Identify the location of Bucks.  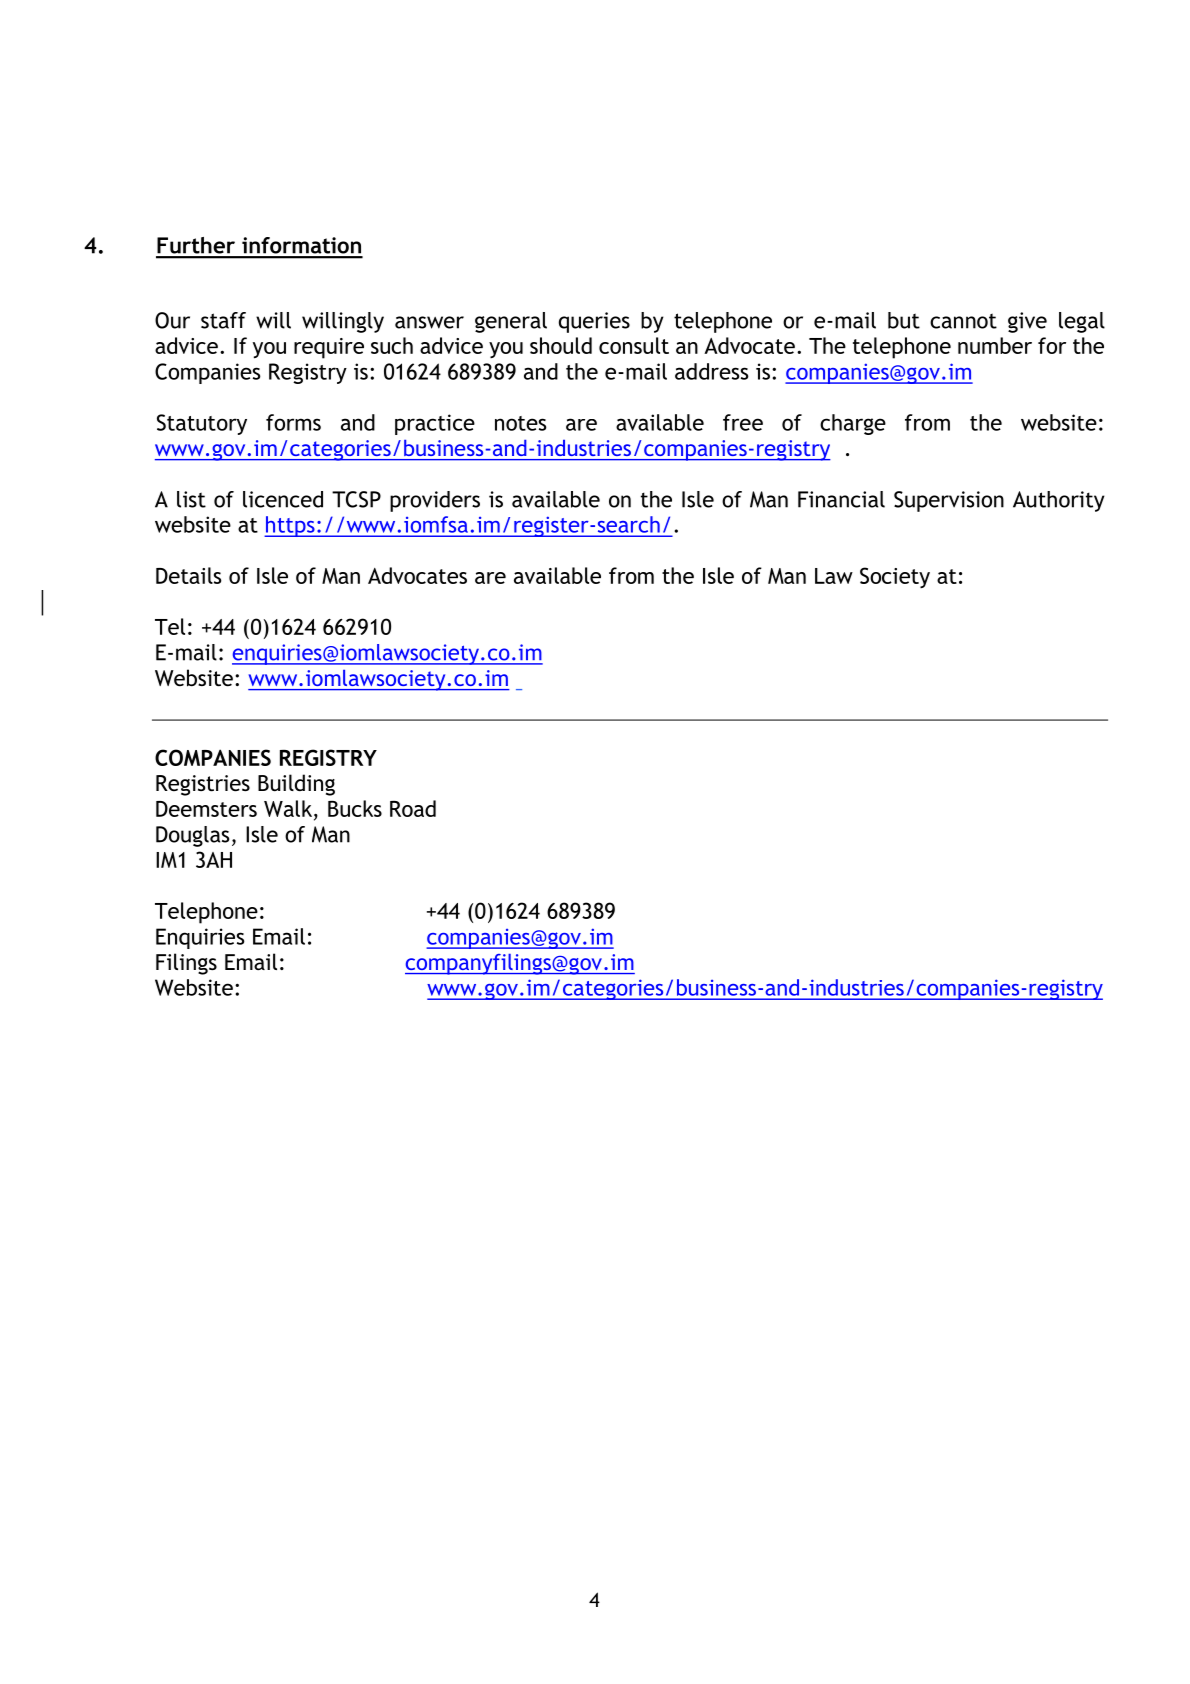
(355, 808).
